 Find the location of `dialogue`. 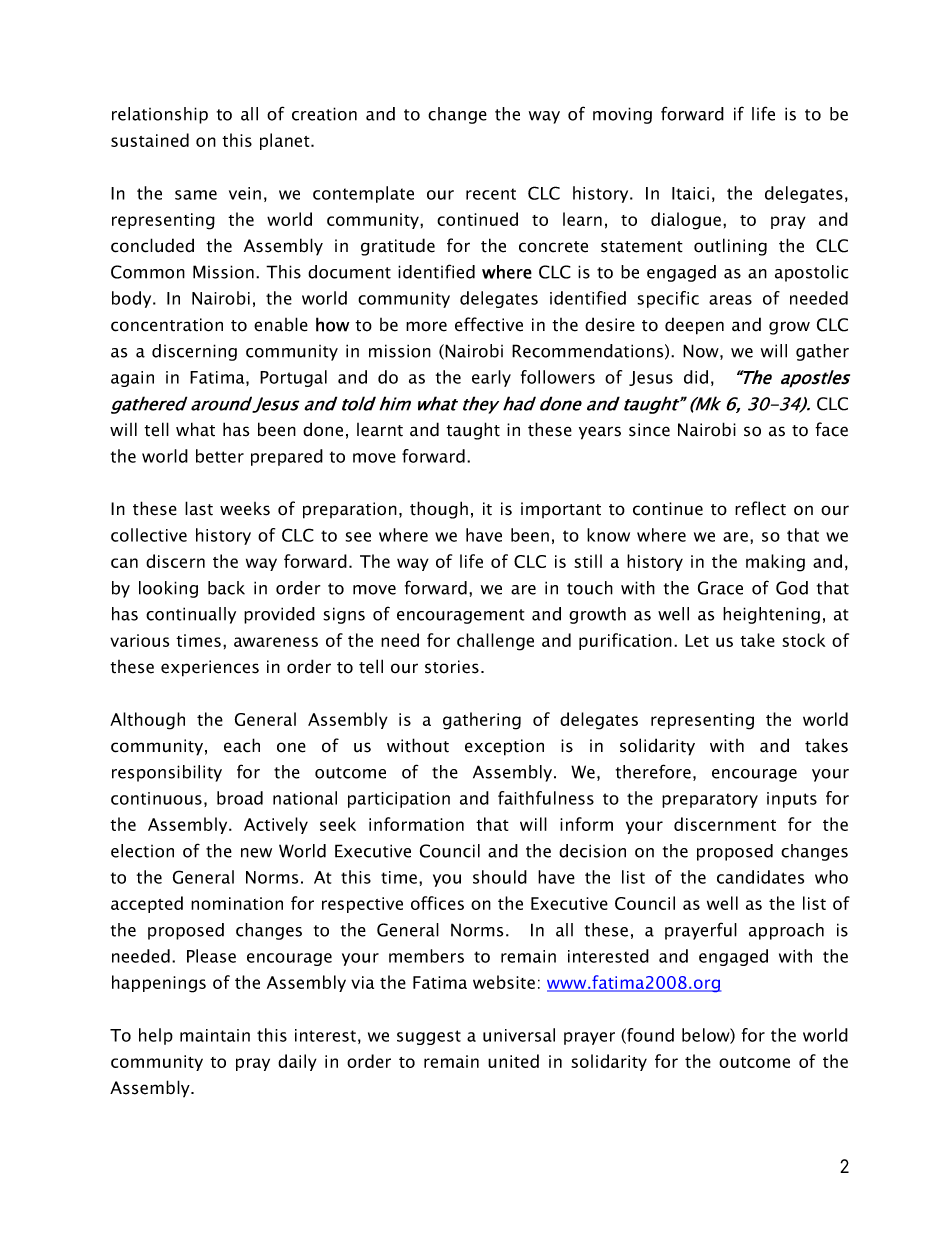

dialogue is located at coordinates (686, 221).
